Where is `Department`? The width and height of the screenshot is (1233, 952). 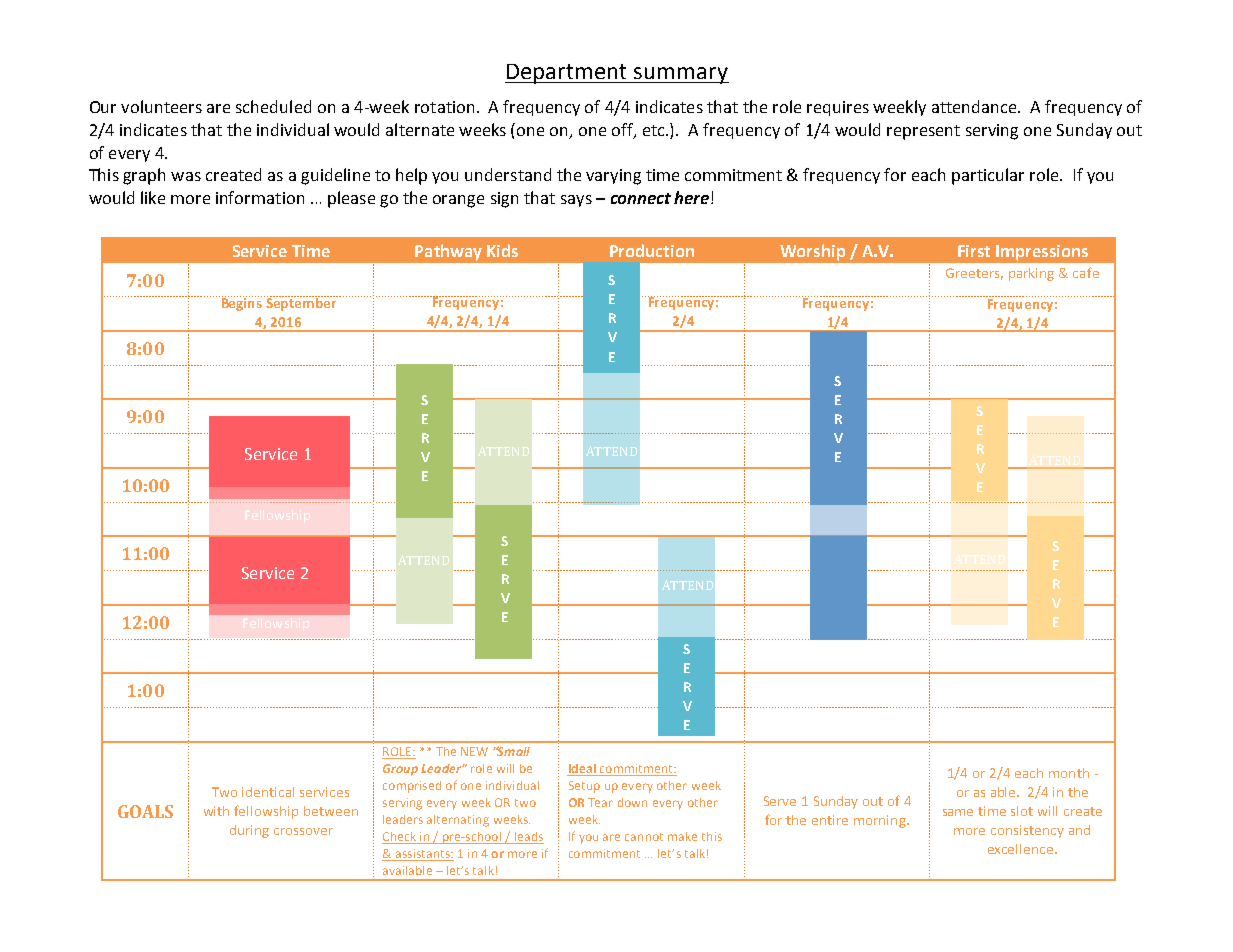 Department is located at coordinates (567, 74).
